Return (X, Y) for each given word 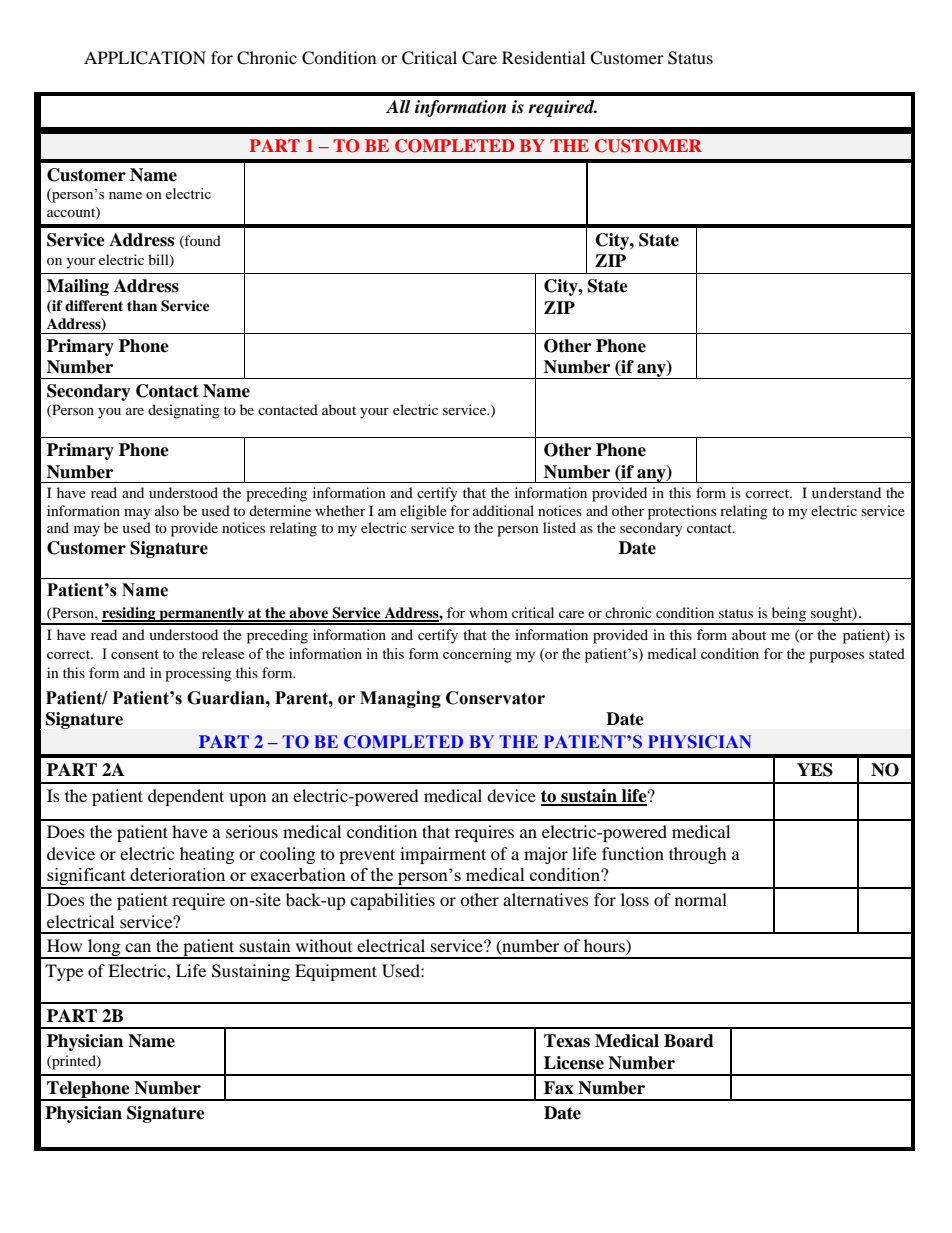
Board (689, 1041)
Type (64, 972)
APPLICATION (145, 58)
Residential (543, 57)
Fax (559, 1088)
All (398, 106)
